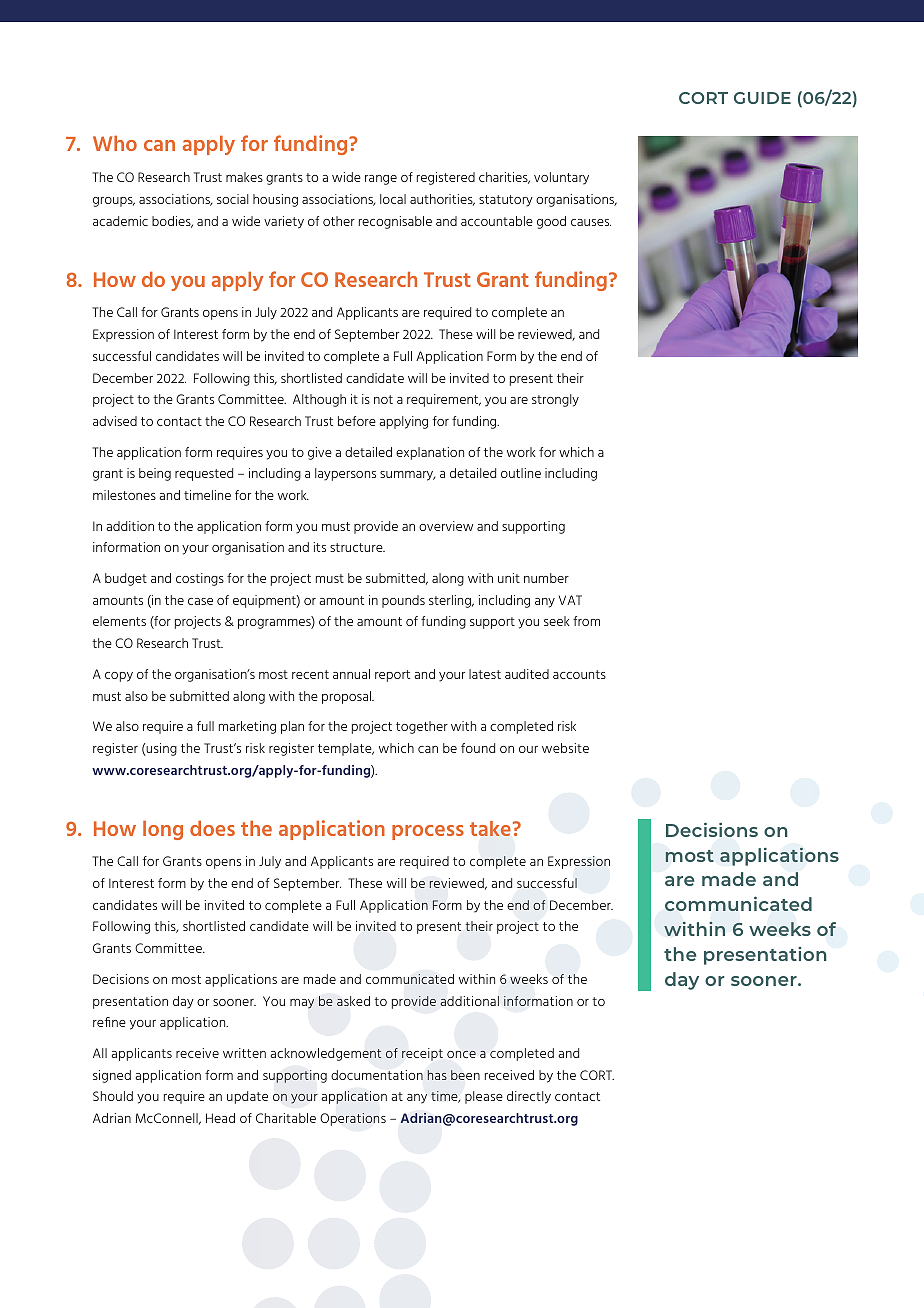  I want to click on GUIDE, so click(762, 98).
